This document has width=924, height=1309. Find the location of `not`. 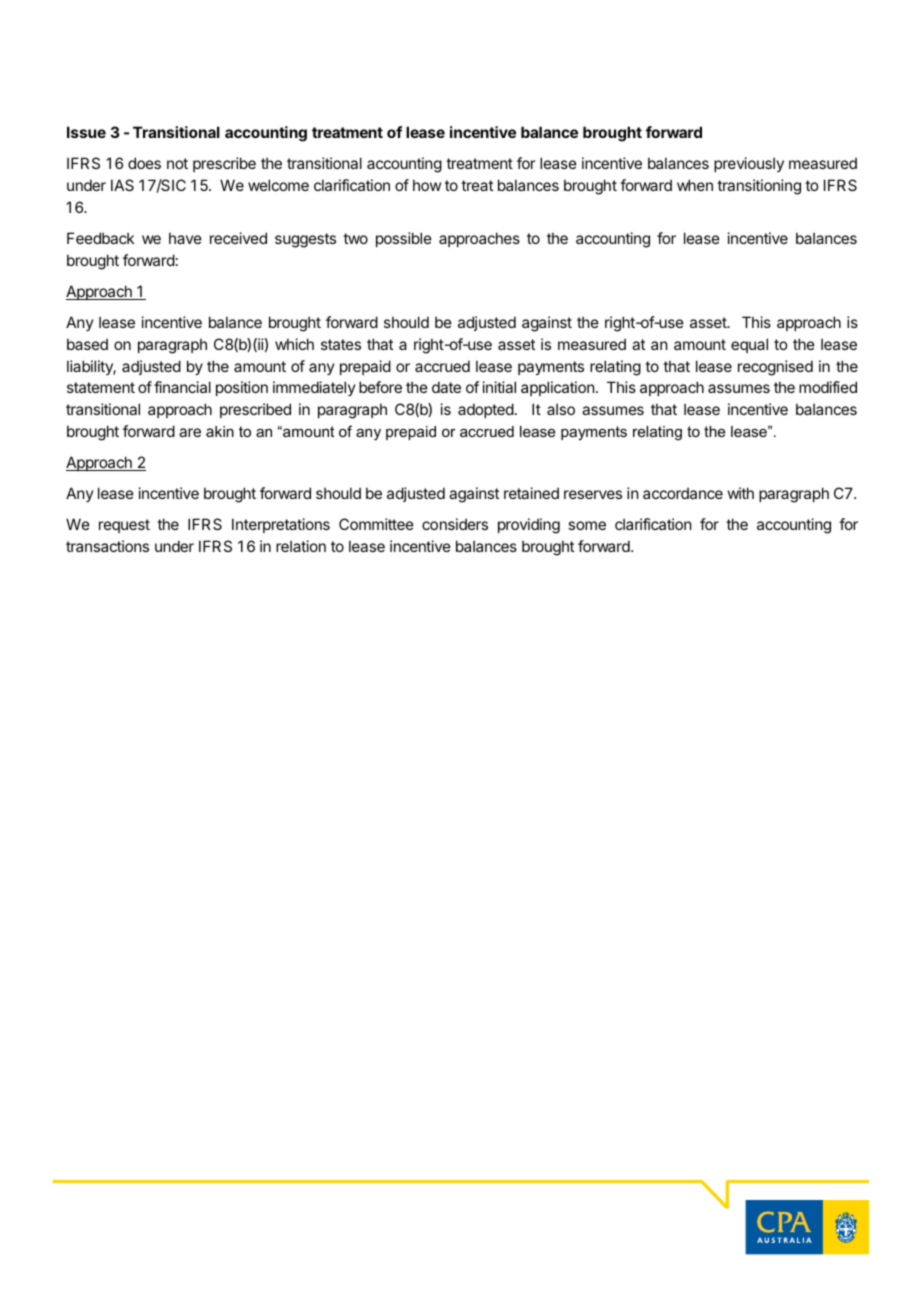

not is located at coordinates (177, 163).
